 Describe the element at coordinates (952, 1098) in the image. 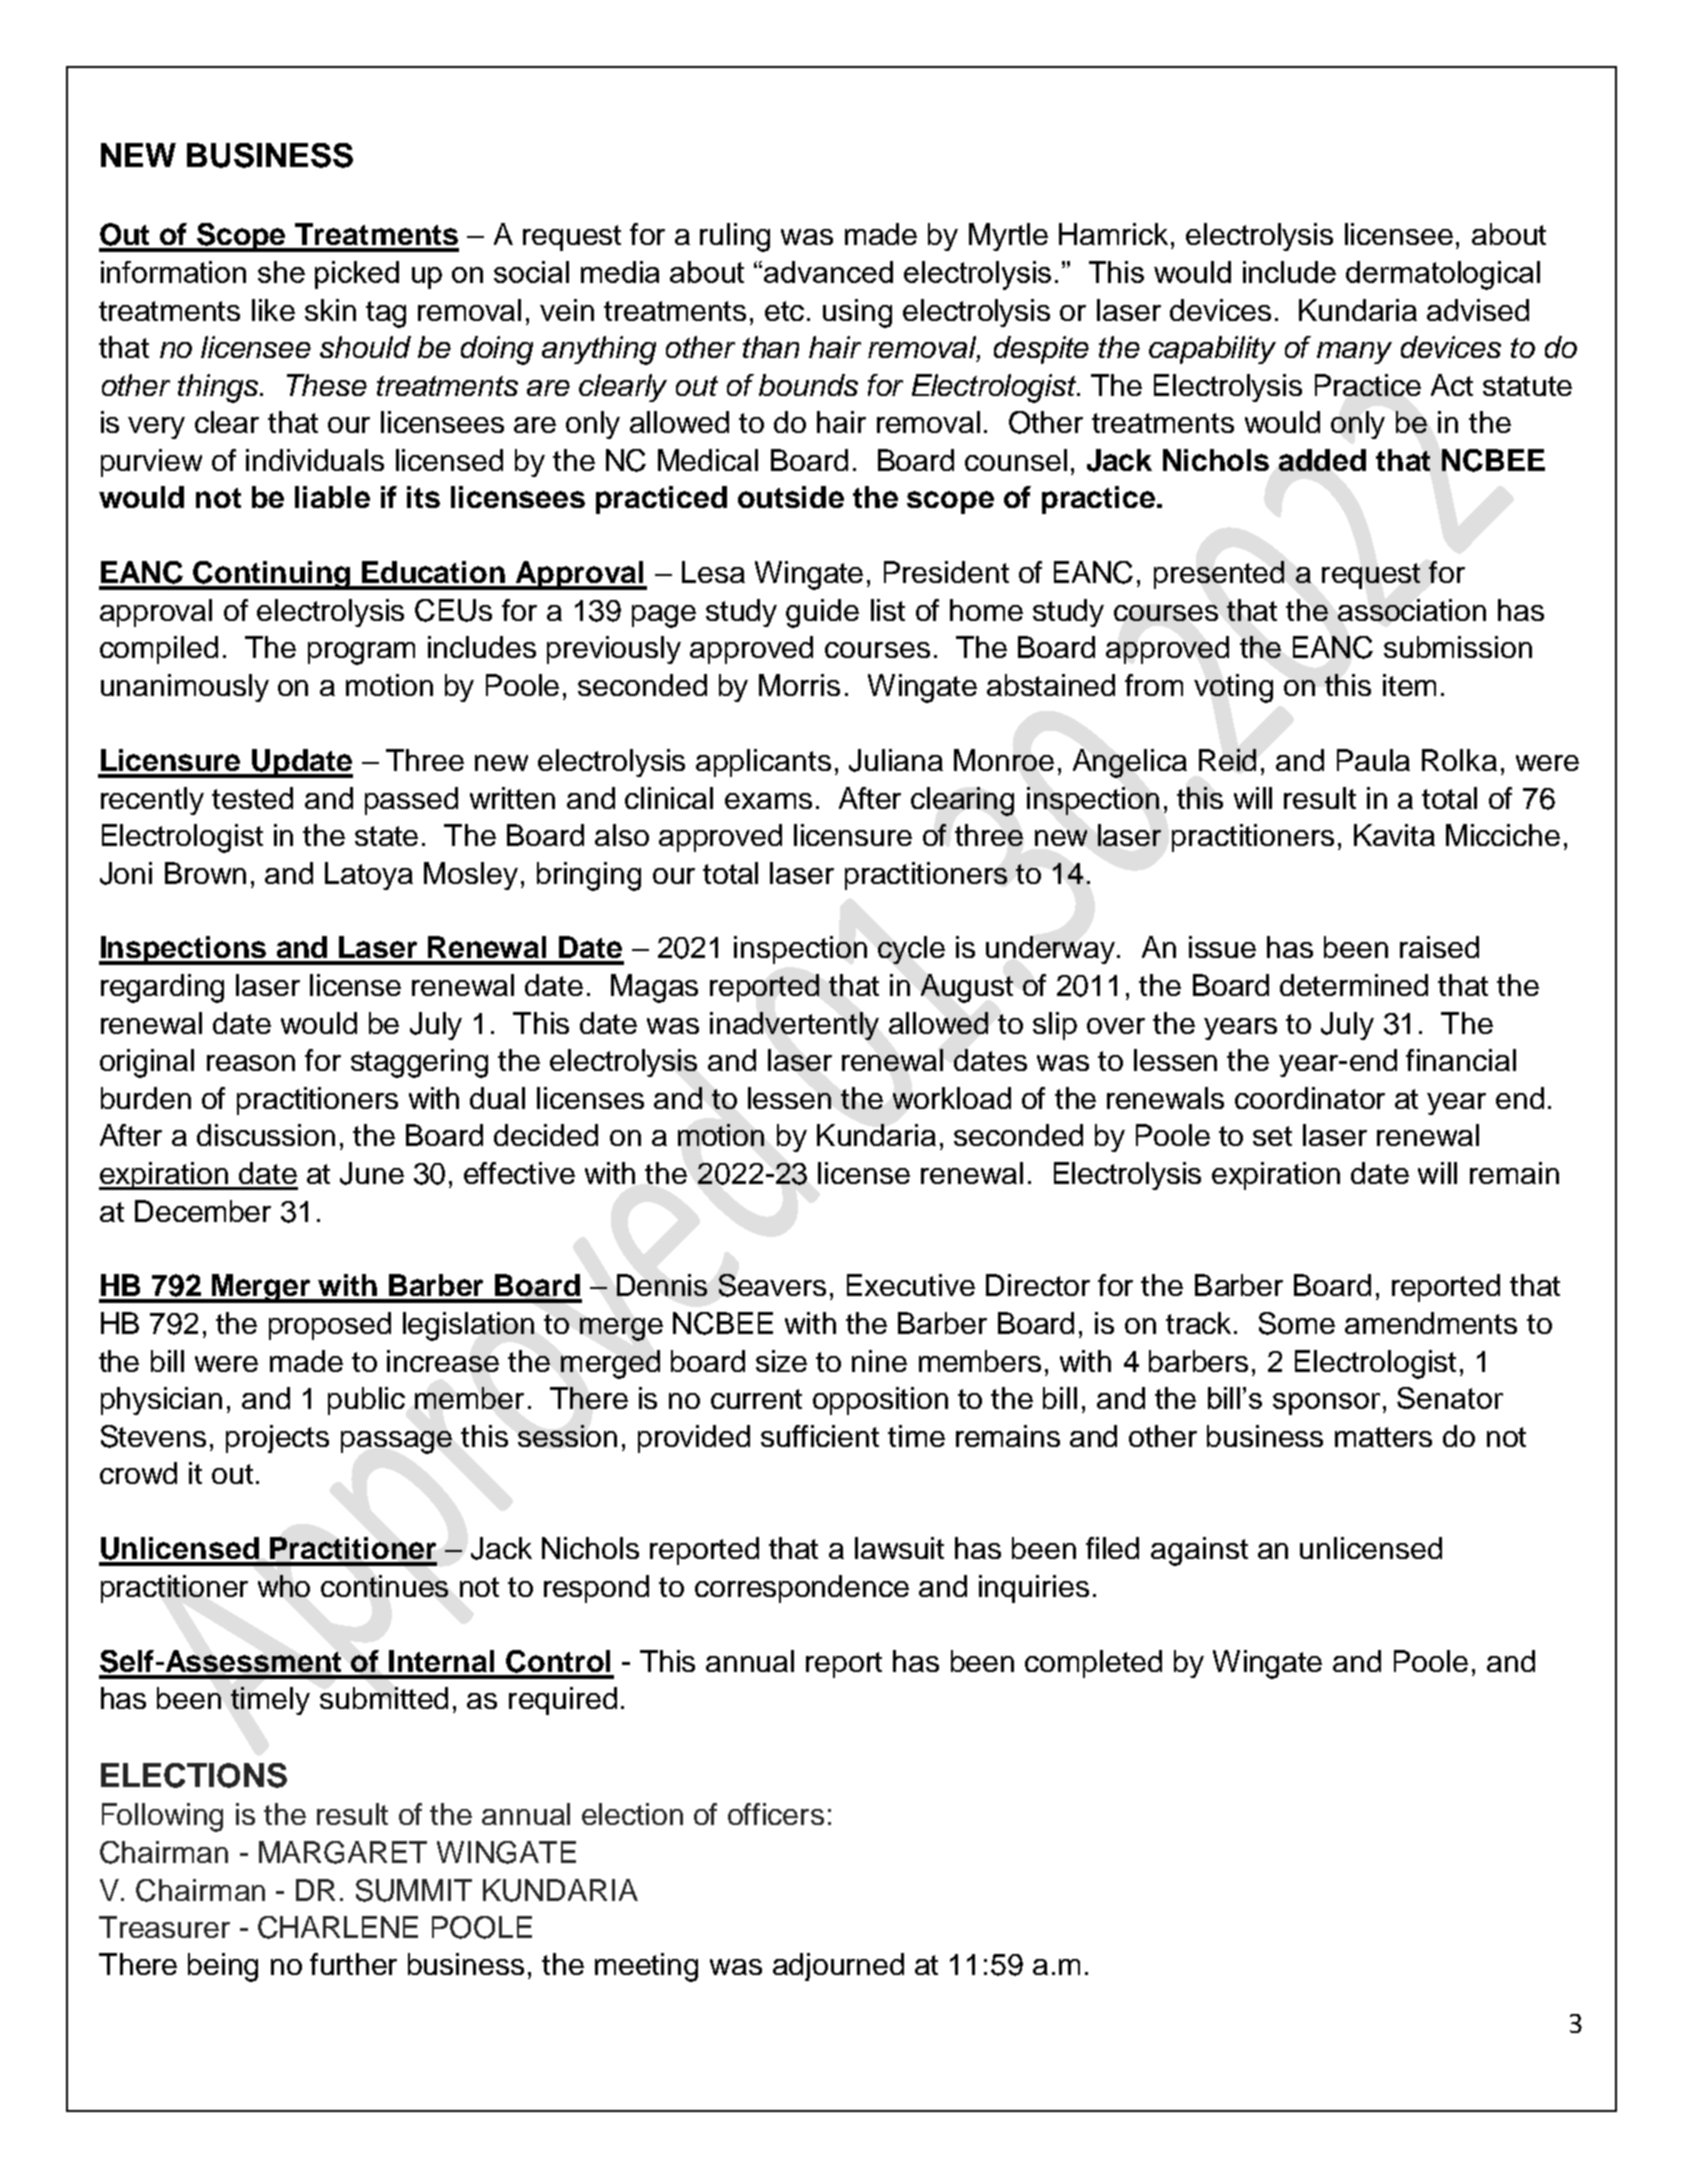

I see `workload` at that location.
